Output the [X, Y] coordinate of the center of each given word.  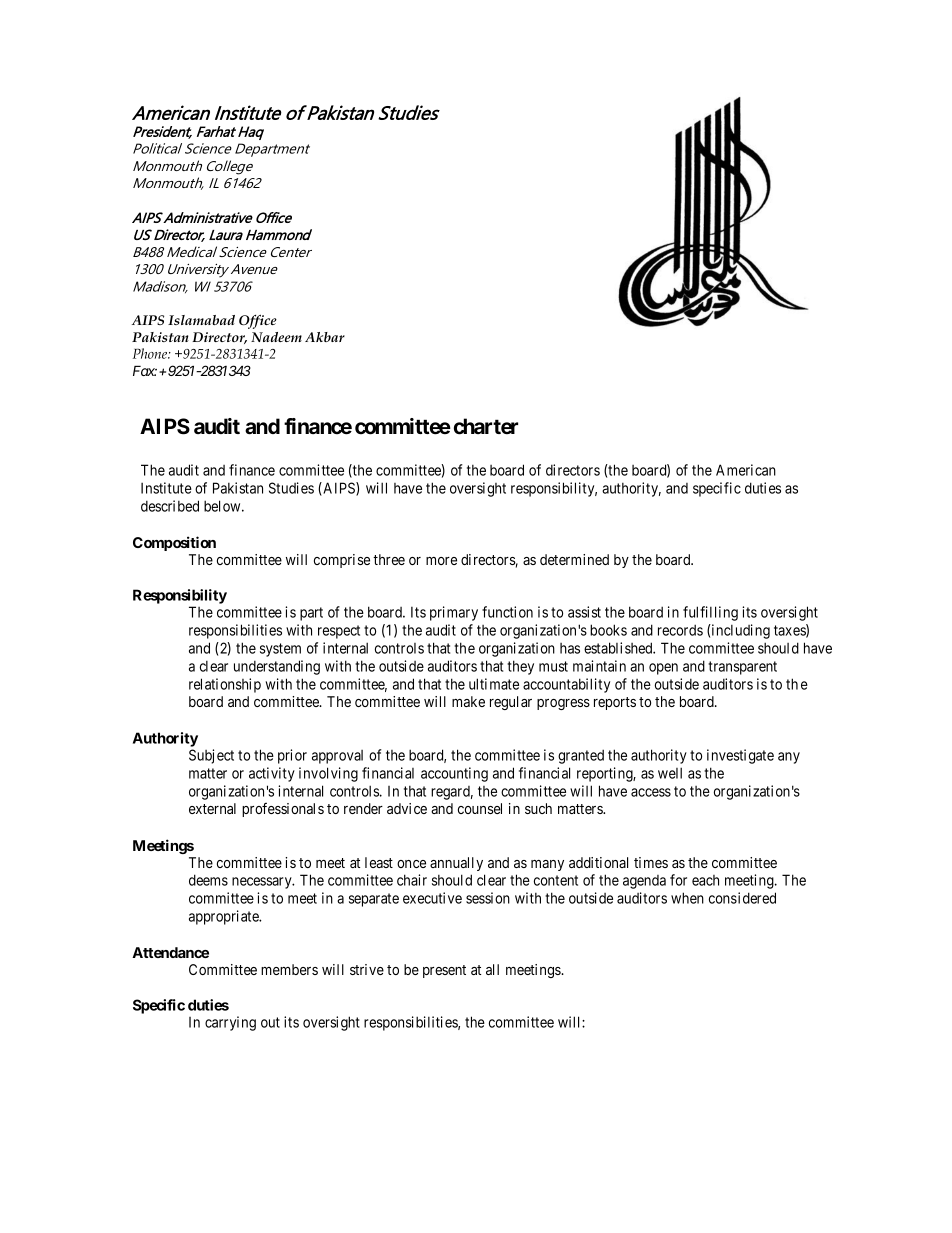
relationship [225, 685]
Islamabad [201, 320]
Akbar [325, 337]
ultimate [494, 684]
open [663, 669]
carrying [230, 1023]
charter [486, 426]
